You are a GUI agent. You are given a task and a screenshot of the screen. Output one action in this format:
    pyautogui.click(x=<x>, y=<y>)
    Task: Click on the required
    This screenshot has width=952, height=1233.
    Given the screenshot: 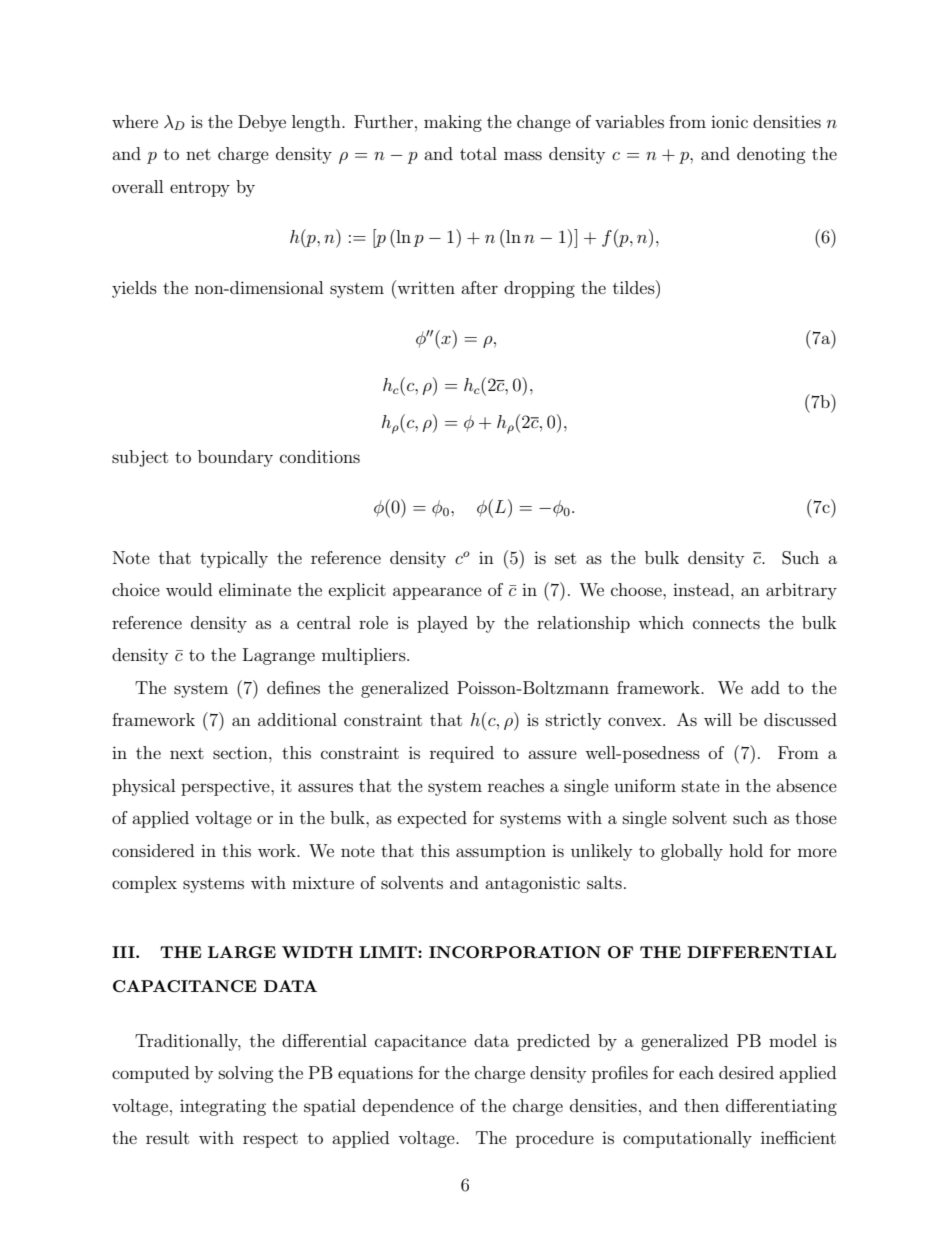 What is the action you would take?
    pyautogui.click(x=462, y=754)
